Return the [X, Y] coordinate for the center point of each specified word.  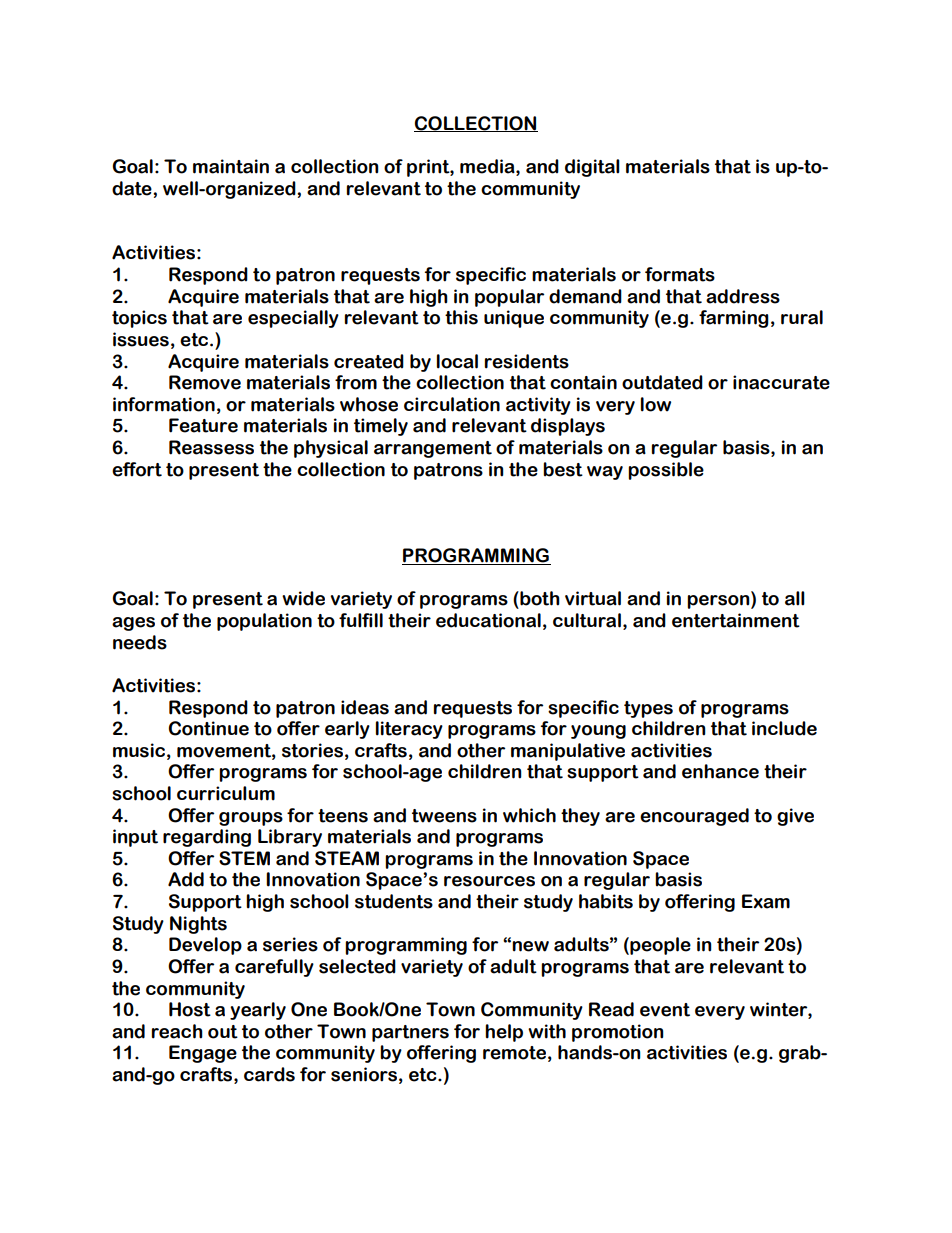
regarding [207, 838]
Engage [203, 1054]
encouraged [694, 817]
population [264, 622]
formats [680, 274]
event [665, 1010]
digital [592, 168]
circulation [452, 404]
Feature [203, 425]
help [504, 1033]
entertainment [736, 620]
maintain [231, 166]
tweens [444, 816]
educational [488, 620]
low [656, 404]
